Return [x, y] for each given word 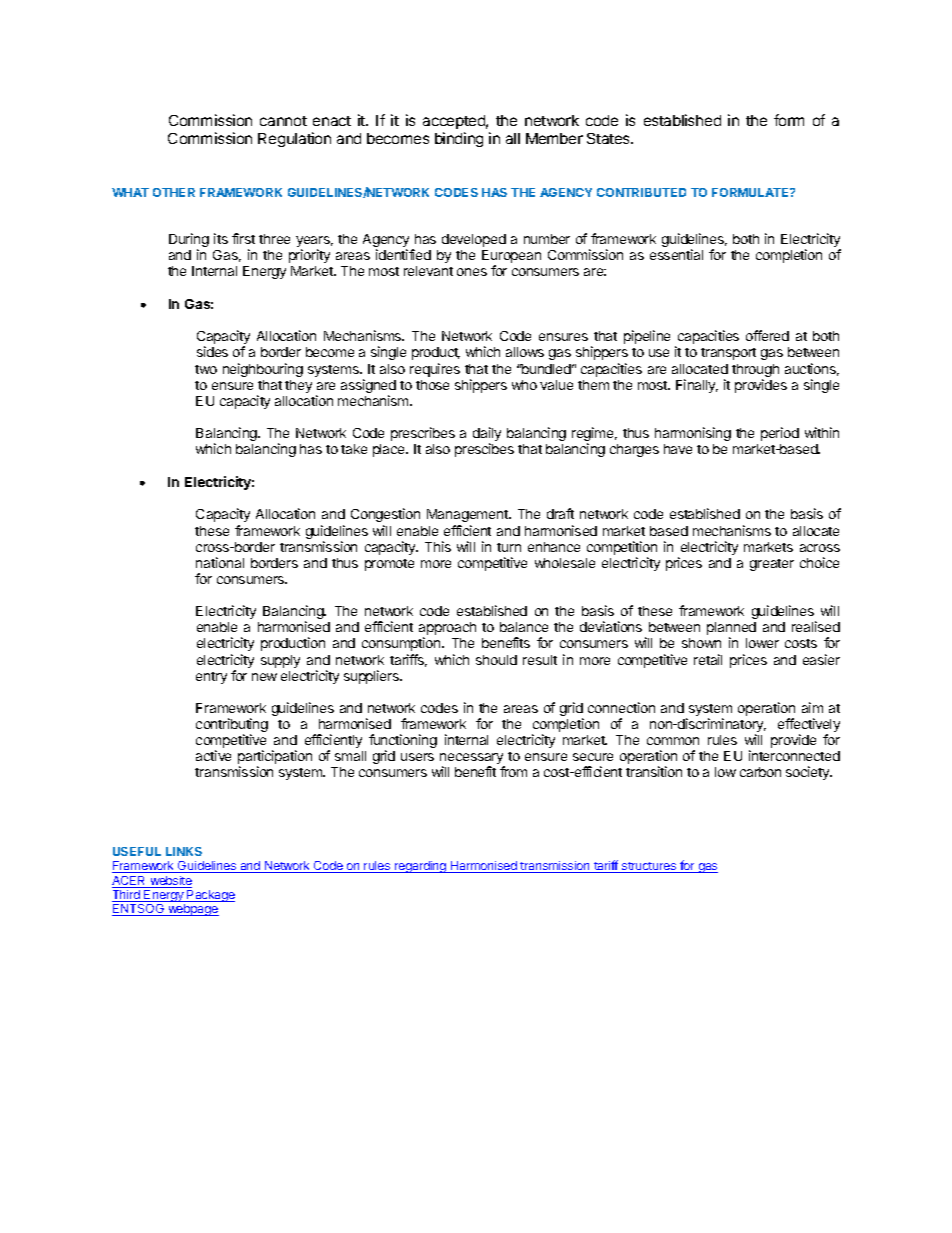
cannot [283, 121]
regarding [421, 867]
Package [210, 896]
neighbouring [263, 370]
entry [211, 678]
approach [447, 630]
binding [459, 139]
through [755, 372]
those [432, 385]
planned [731, 630]
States [609, 138]
